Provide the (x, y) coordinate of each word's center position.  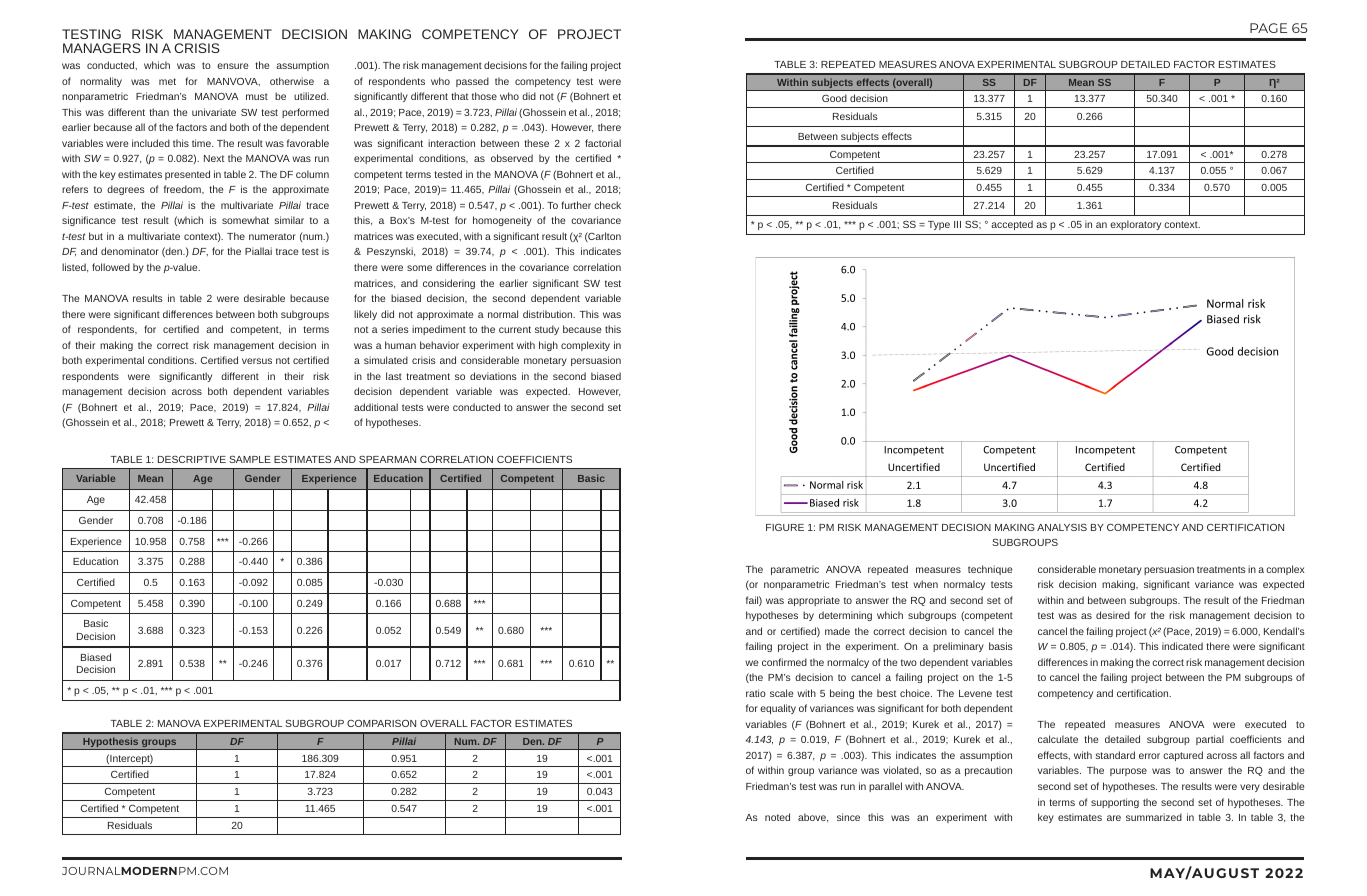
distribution (549, 314)
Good (834, 98)
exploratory (1135, 225)
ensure (232, 66)
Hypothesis (111, 743)
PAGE (1268, 28)
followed (111, 267)
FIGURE (785, 527)
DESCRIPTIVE (192, 459)
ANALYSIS (1062, 527)
